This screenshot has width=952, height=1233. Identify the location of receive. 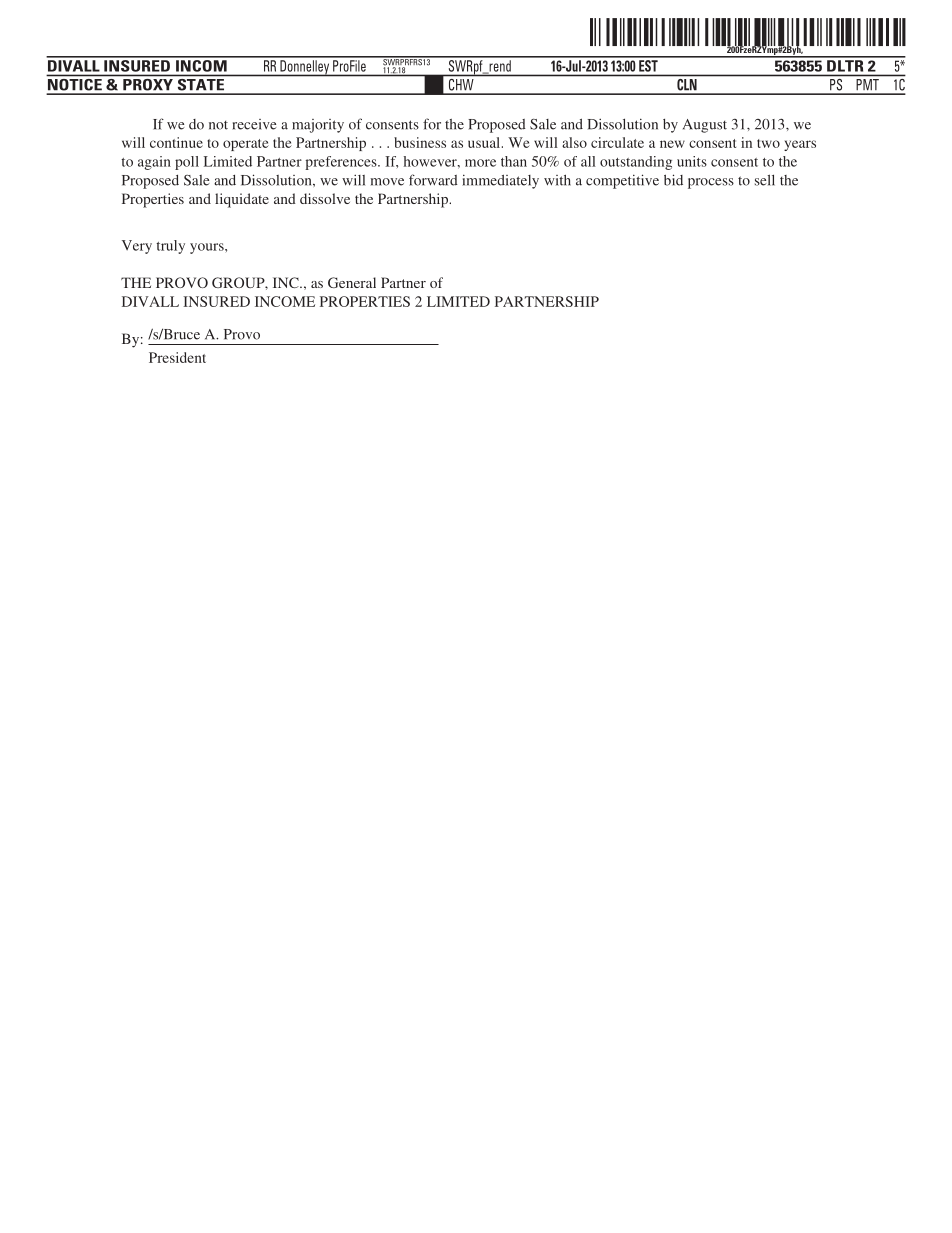
(254, 124).
